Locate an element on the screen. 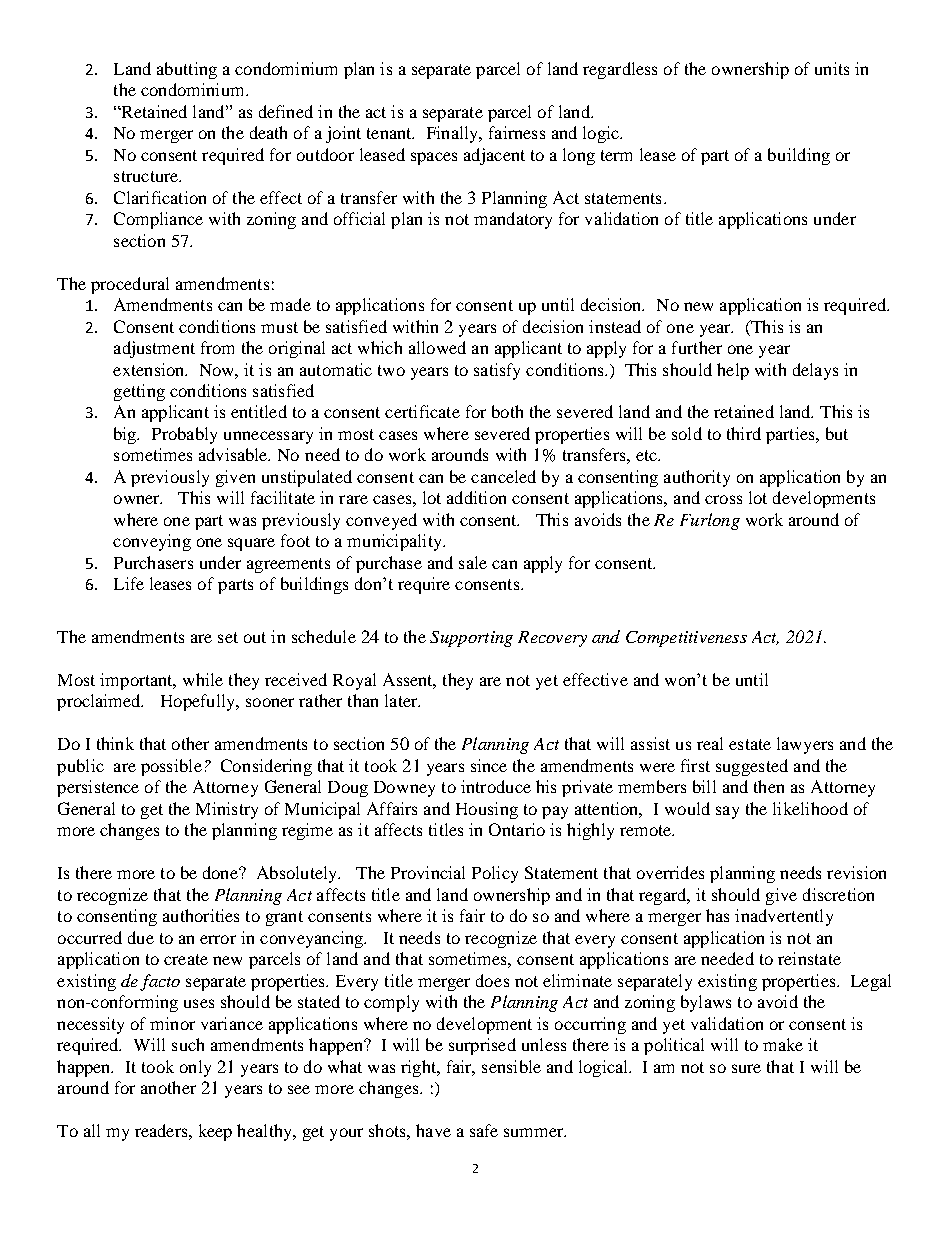  units is located at coordinates (832, 68).
